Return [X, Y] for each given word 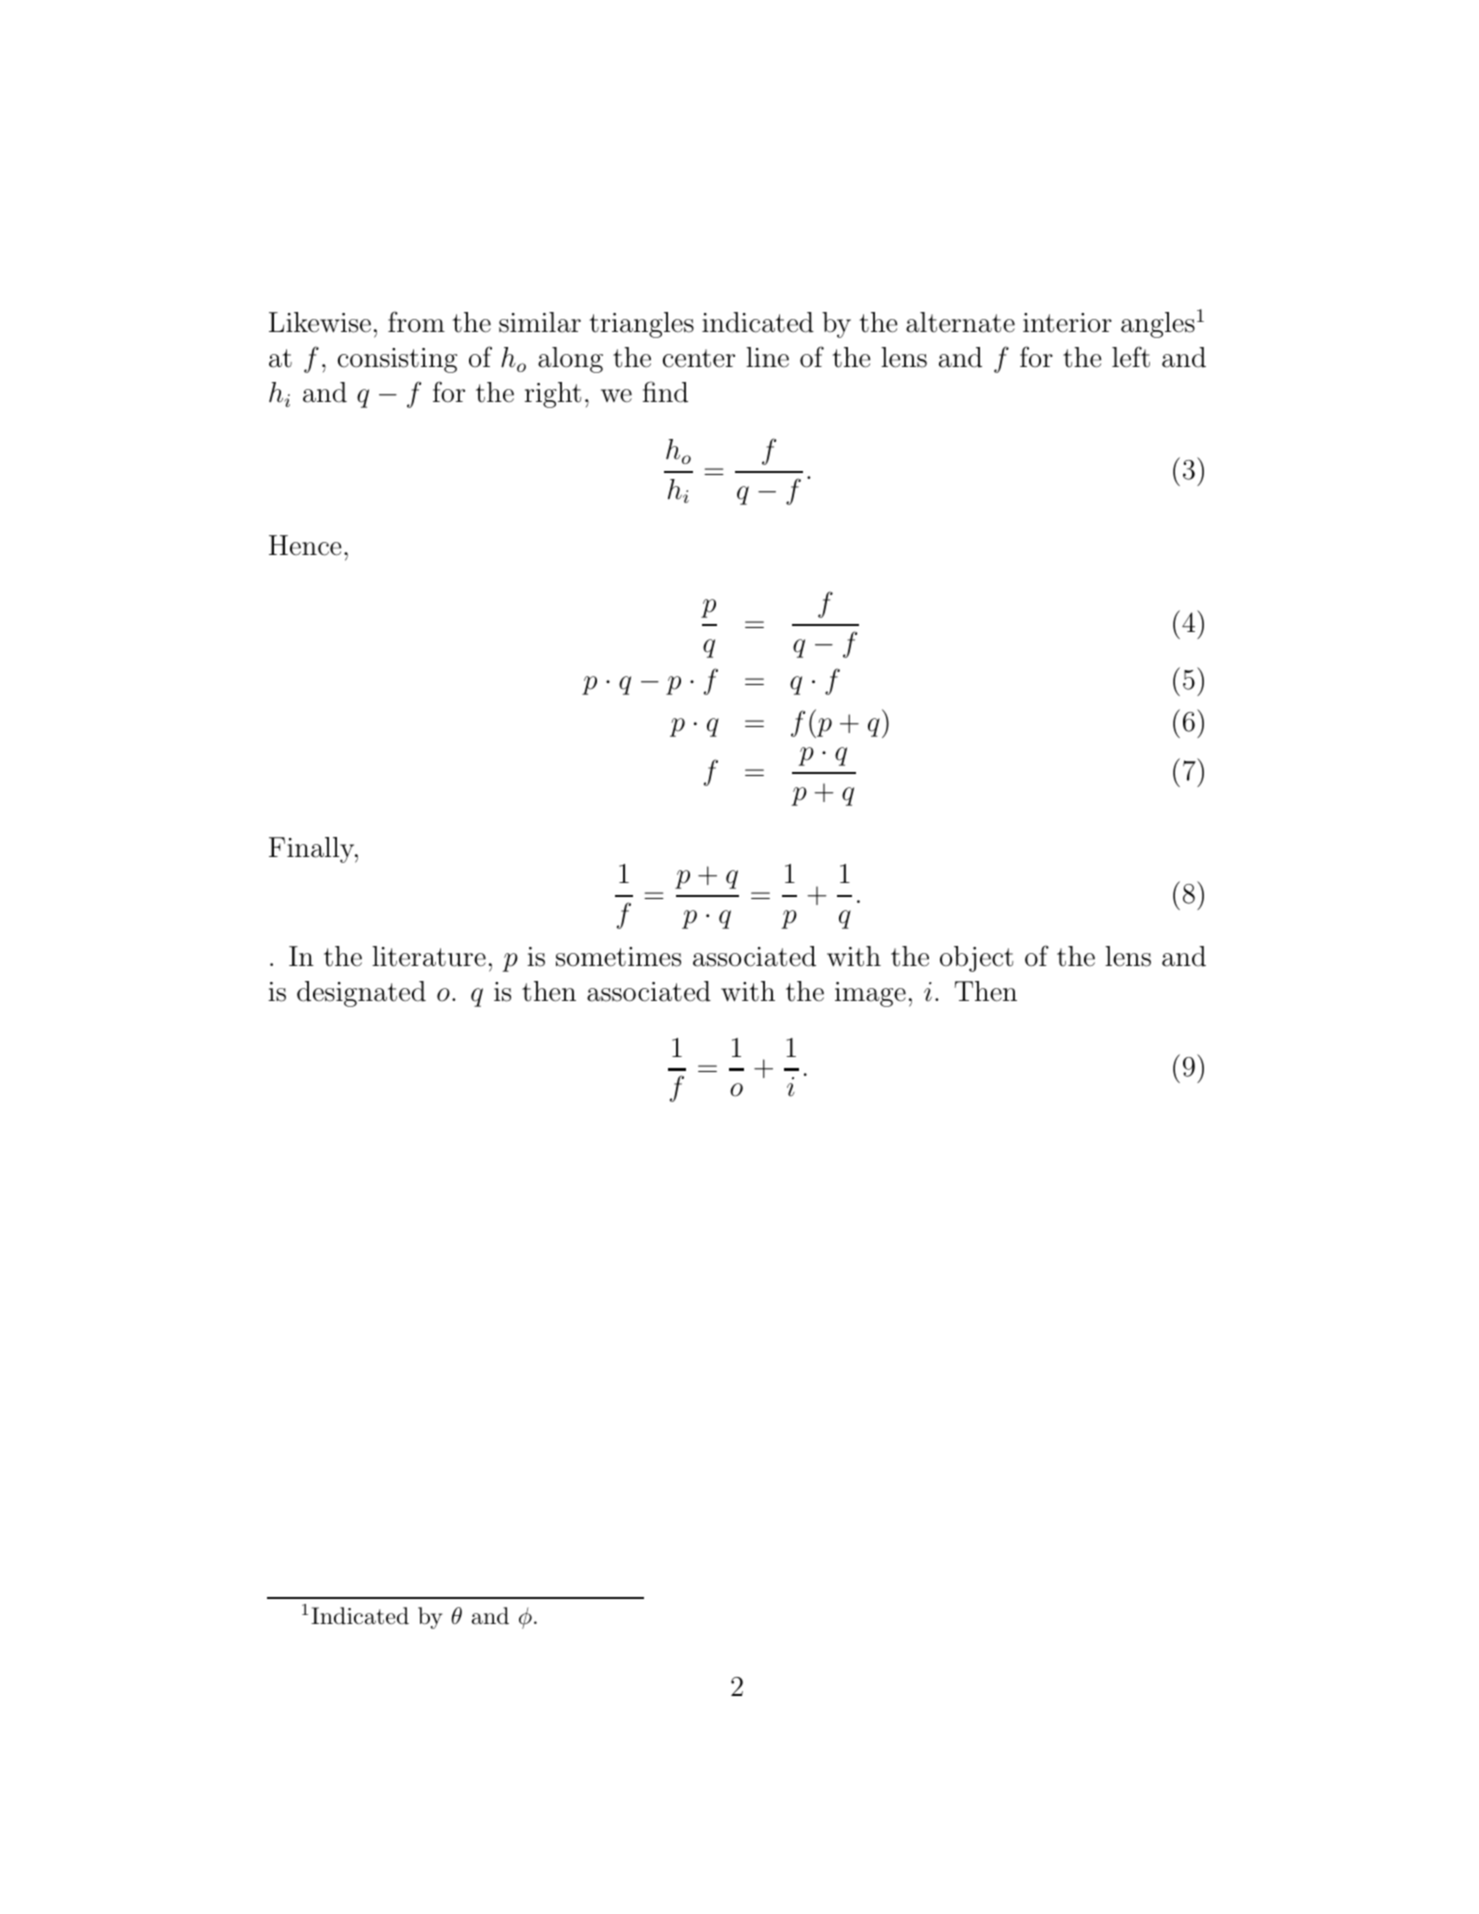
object [976, 959]
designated [361, 994]
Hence [305, 545]
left [1131, 357]
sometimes [618, 957]
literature [429, 956]
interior [1067, 323]
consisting [397, 360]
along [570, 360]
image [870, 994]
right [553, 395]
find [665, 392]
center [699, 358]
